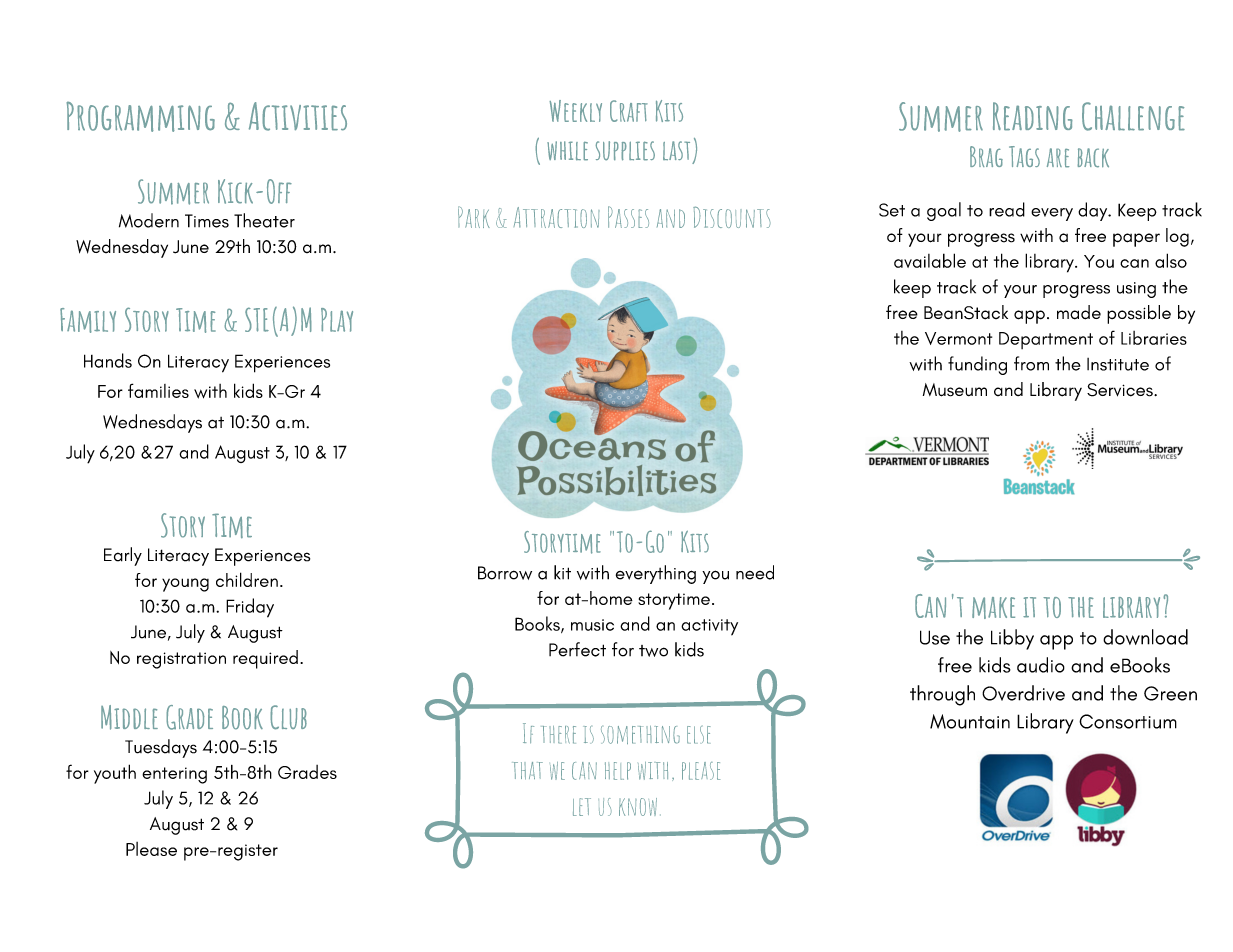 Image resolution: width=1233 pixels, height=952 pixels. I want to click on families, so click(158, 390).
